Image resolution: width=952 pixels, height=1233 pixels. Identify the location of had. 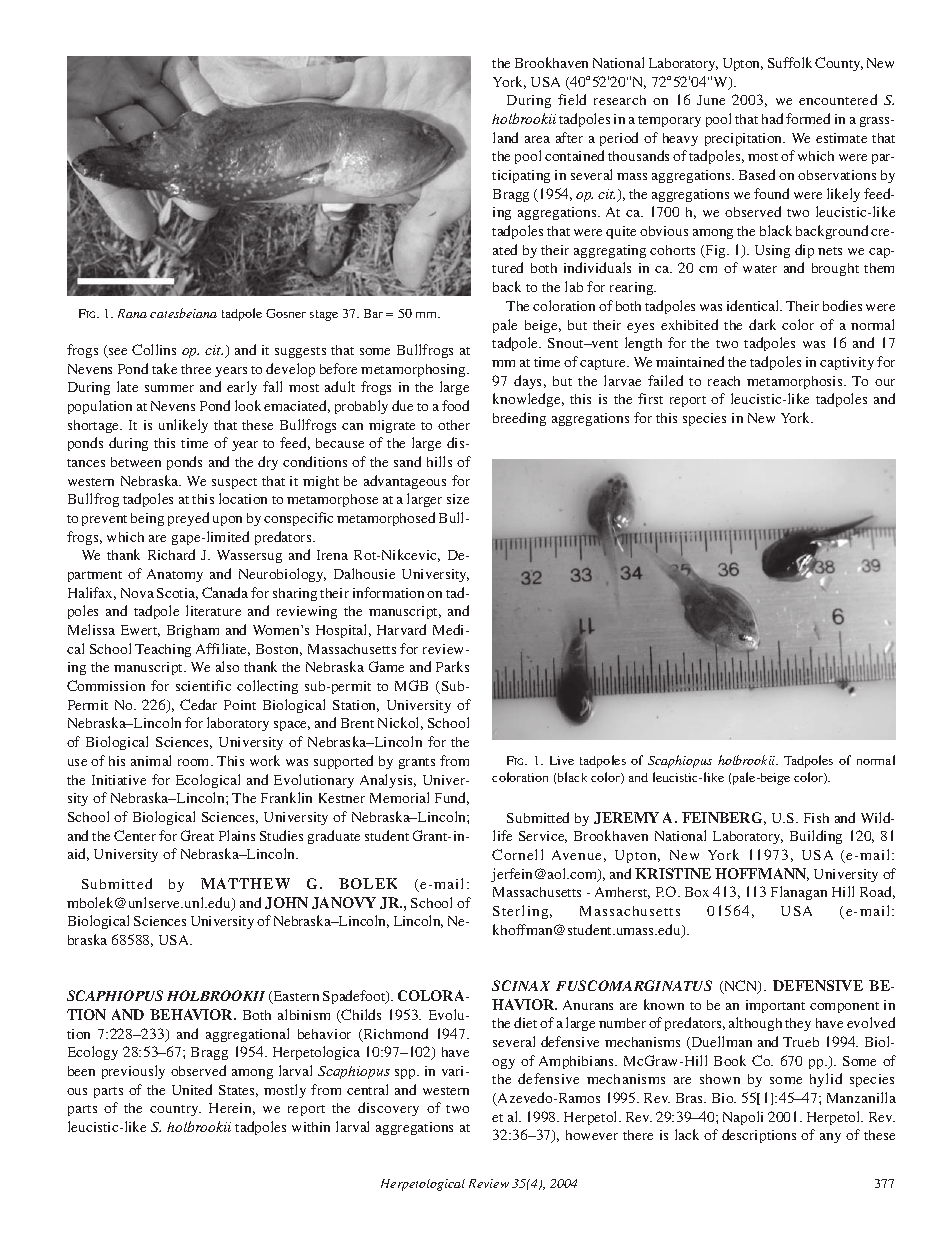
(772, 118).
